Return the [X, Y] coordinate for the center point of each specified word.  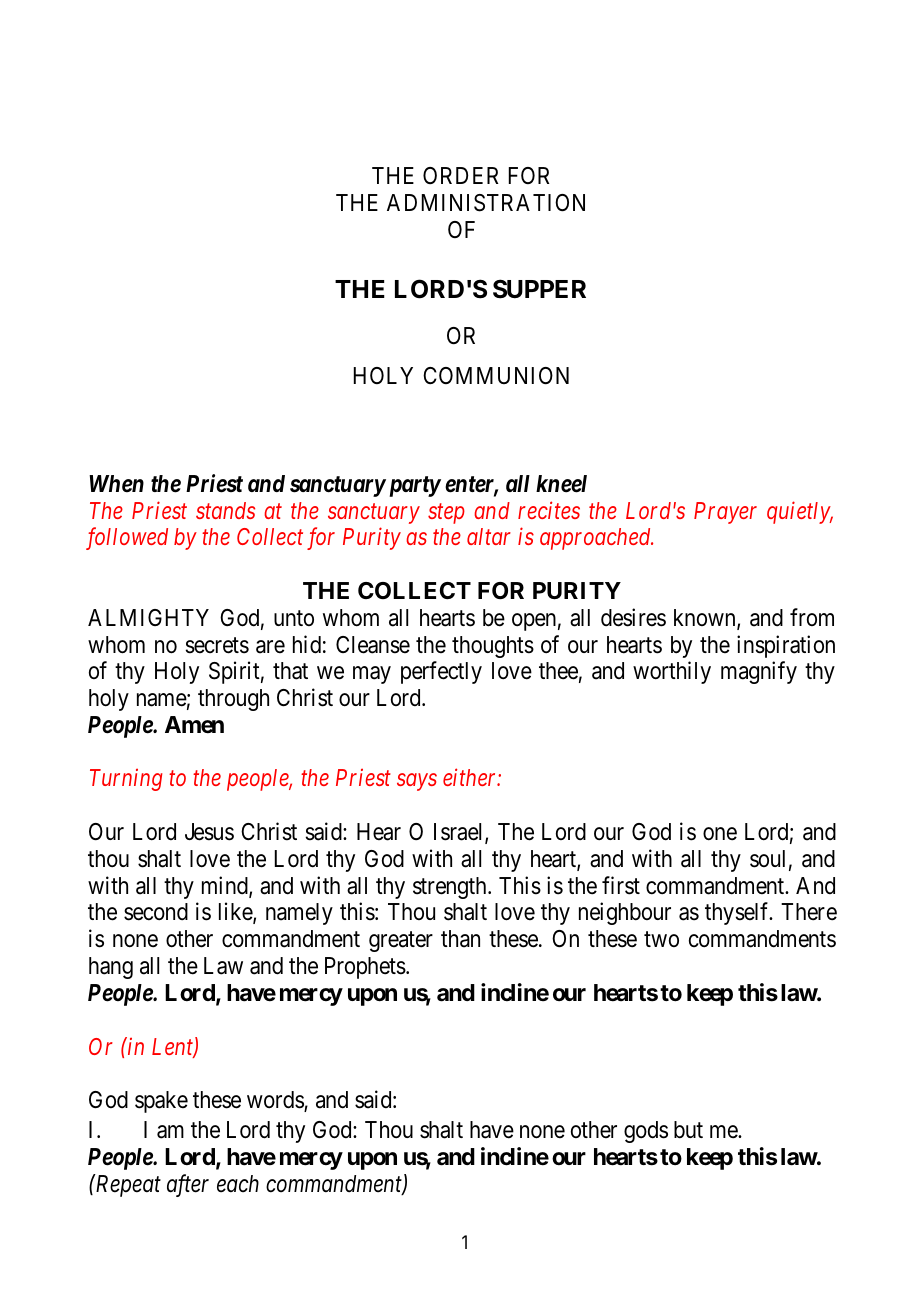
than [460, 939]
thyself [738, 914]
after [188, 1185]
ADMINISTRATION [486, 203]
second [156, 912]
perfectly [441, 672]
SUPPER [539, 289]
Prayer [725, 513]
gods [646, 1132]
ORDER [461, 175]
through [233, 700]
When [116, 484]
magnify [759, 672]
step [446, 514]
